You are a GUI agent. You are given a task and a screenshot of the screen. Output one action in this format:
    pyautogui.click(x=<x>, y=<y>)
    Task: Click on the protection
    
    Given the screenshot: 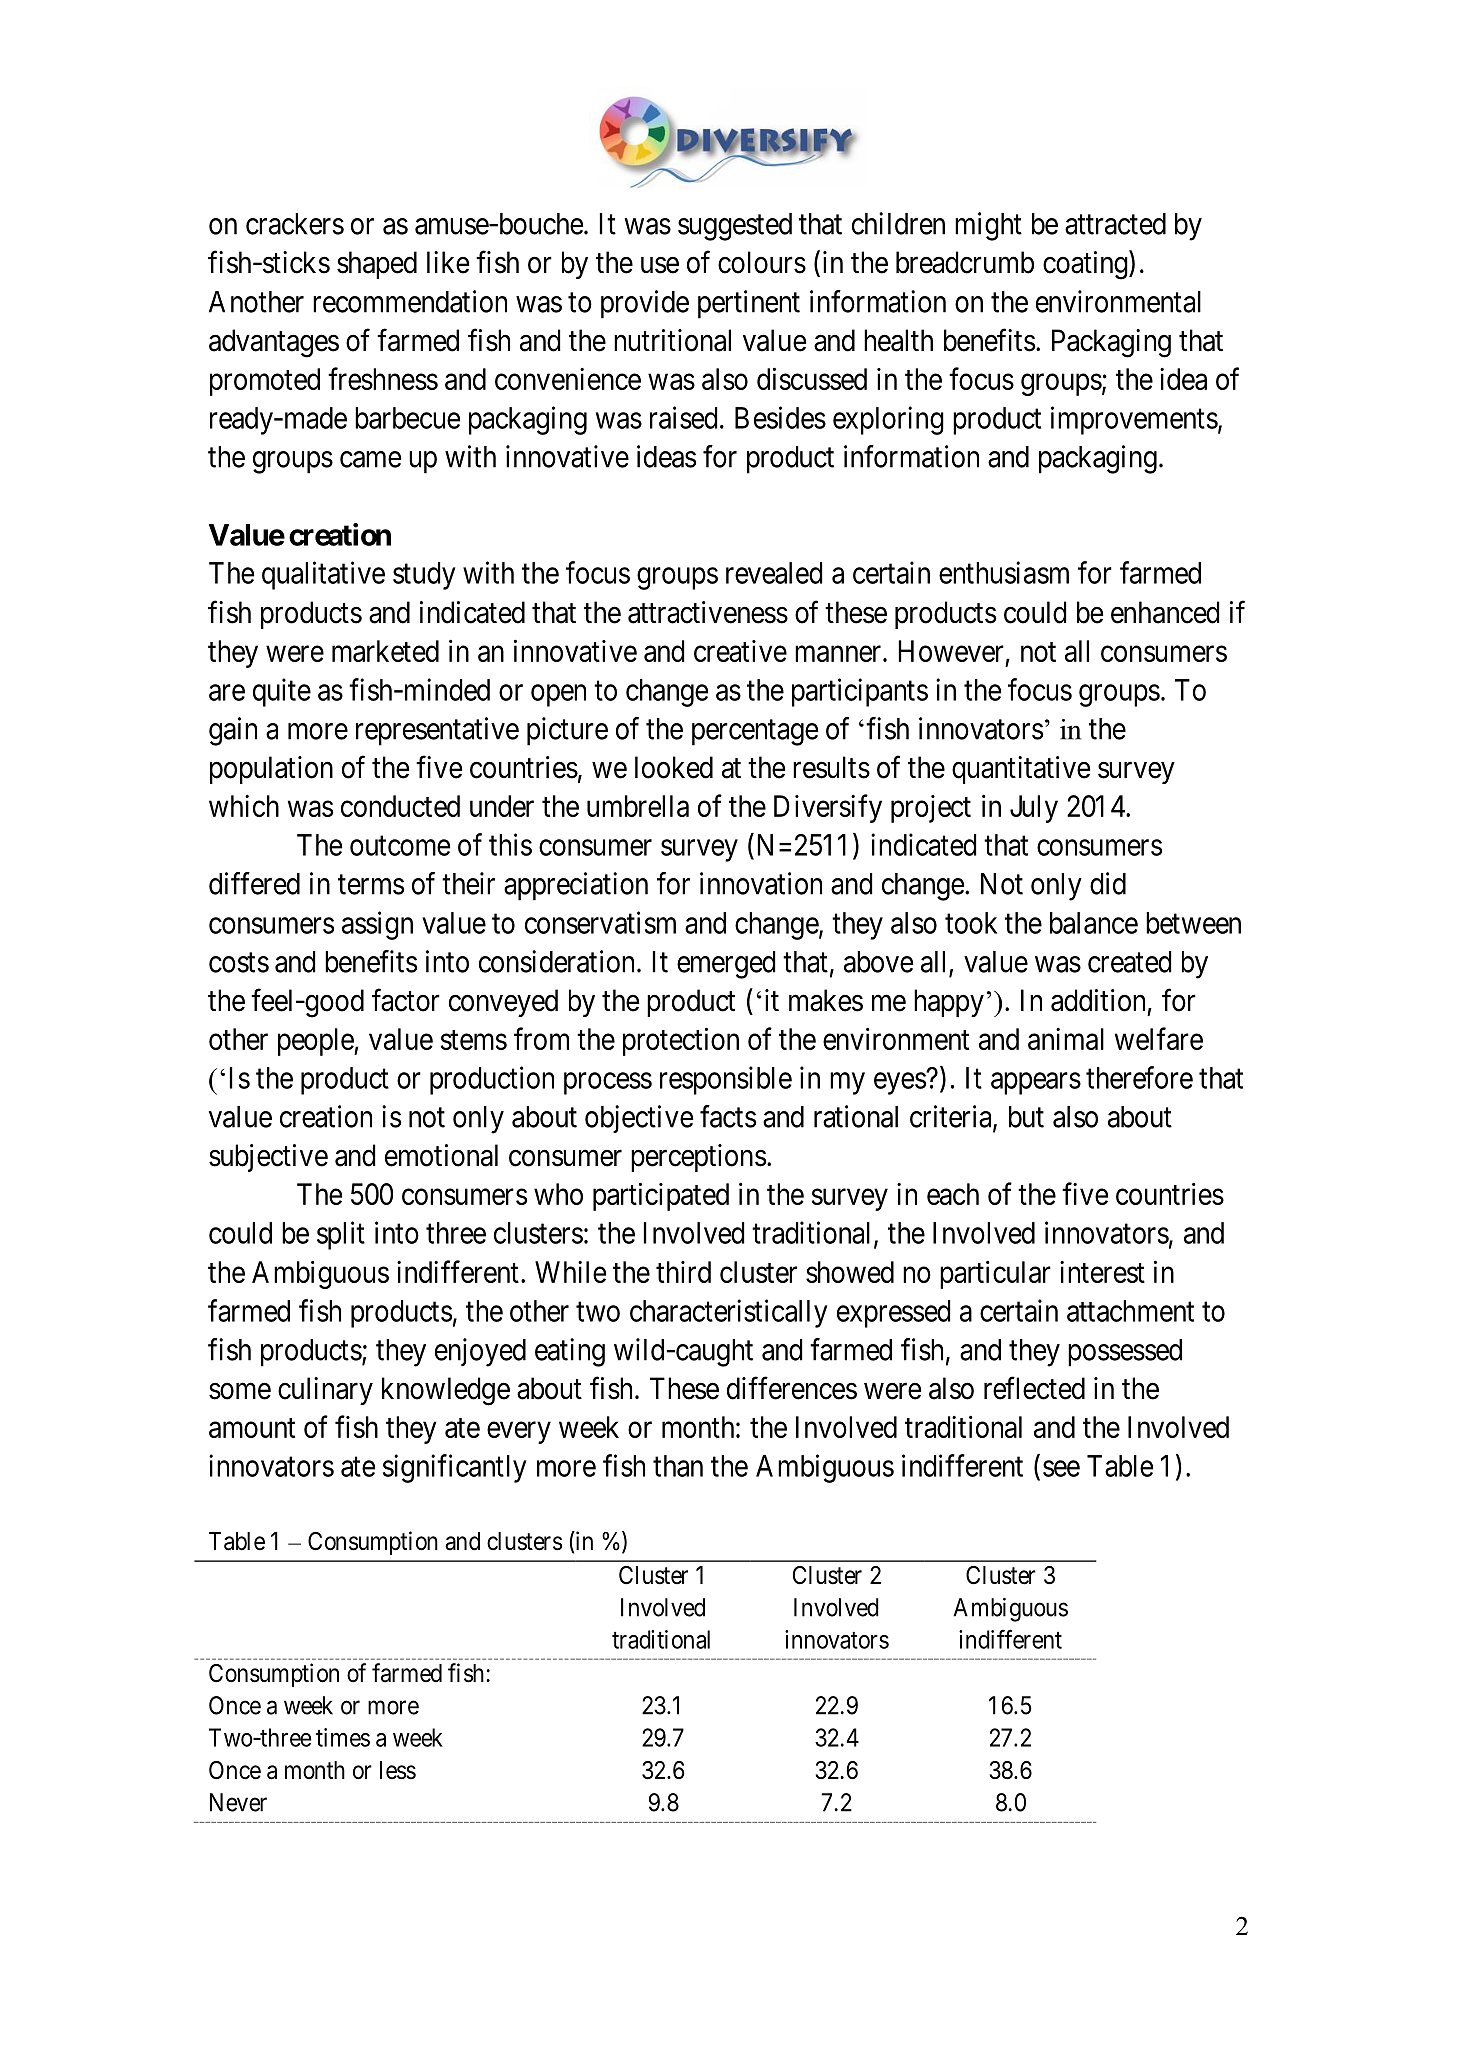 What is the action you would take?
    pyautogui.click(x=681, y=1042)
